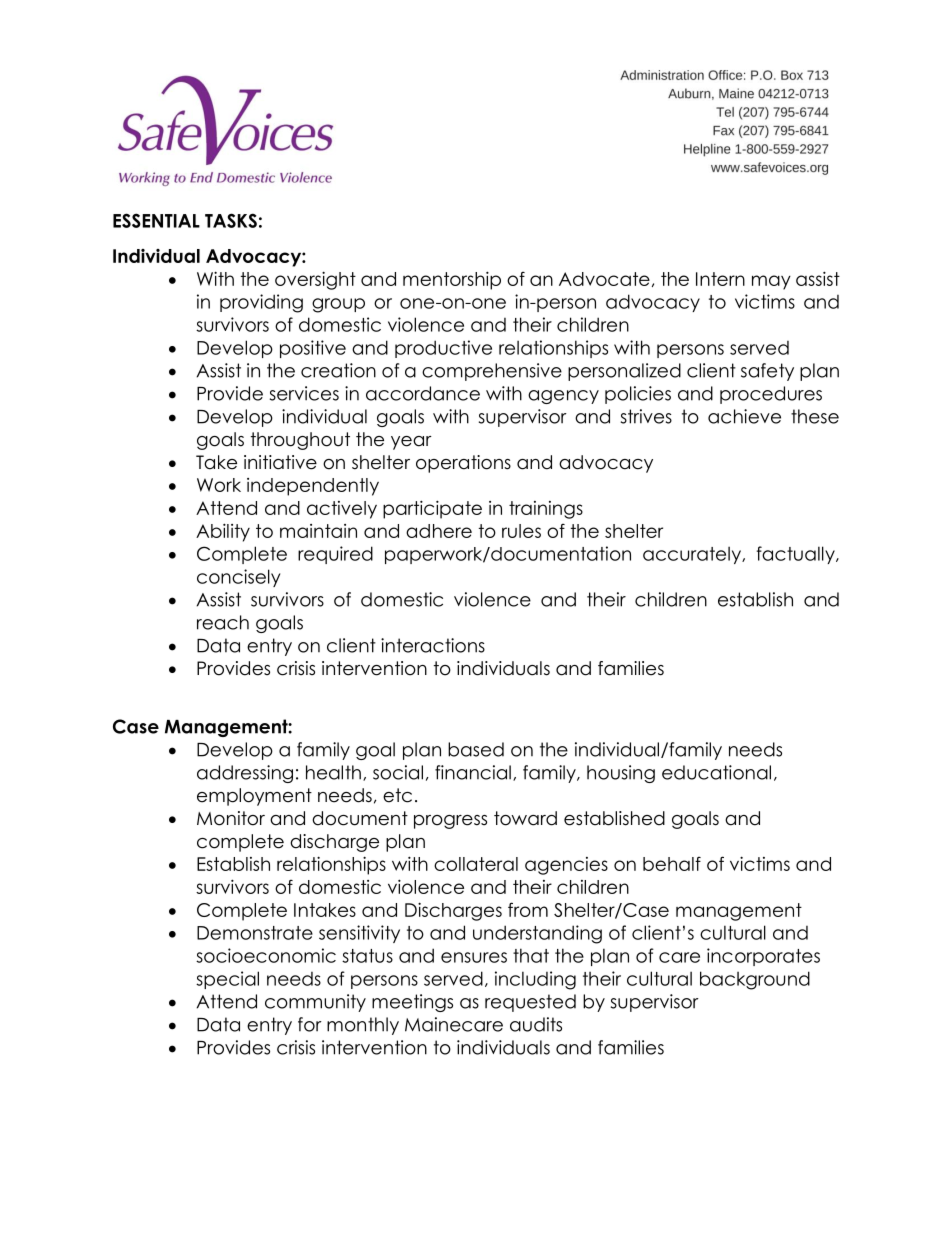 This screenshot has height=1233, width=952. I want to click on special, so click(227, 980).
